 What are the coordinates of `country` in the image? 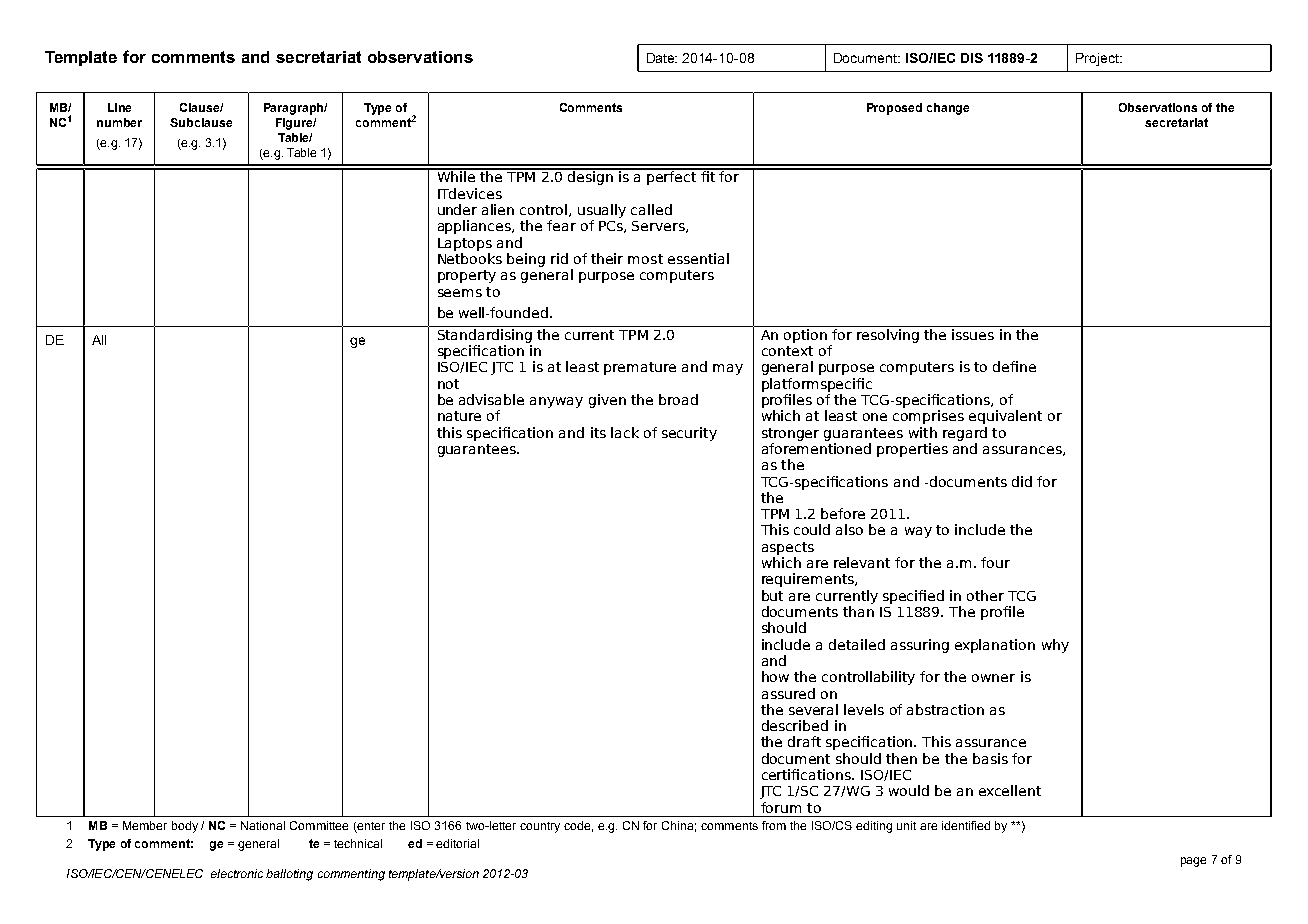 It's located at (540, 827).
